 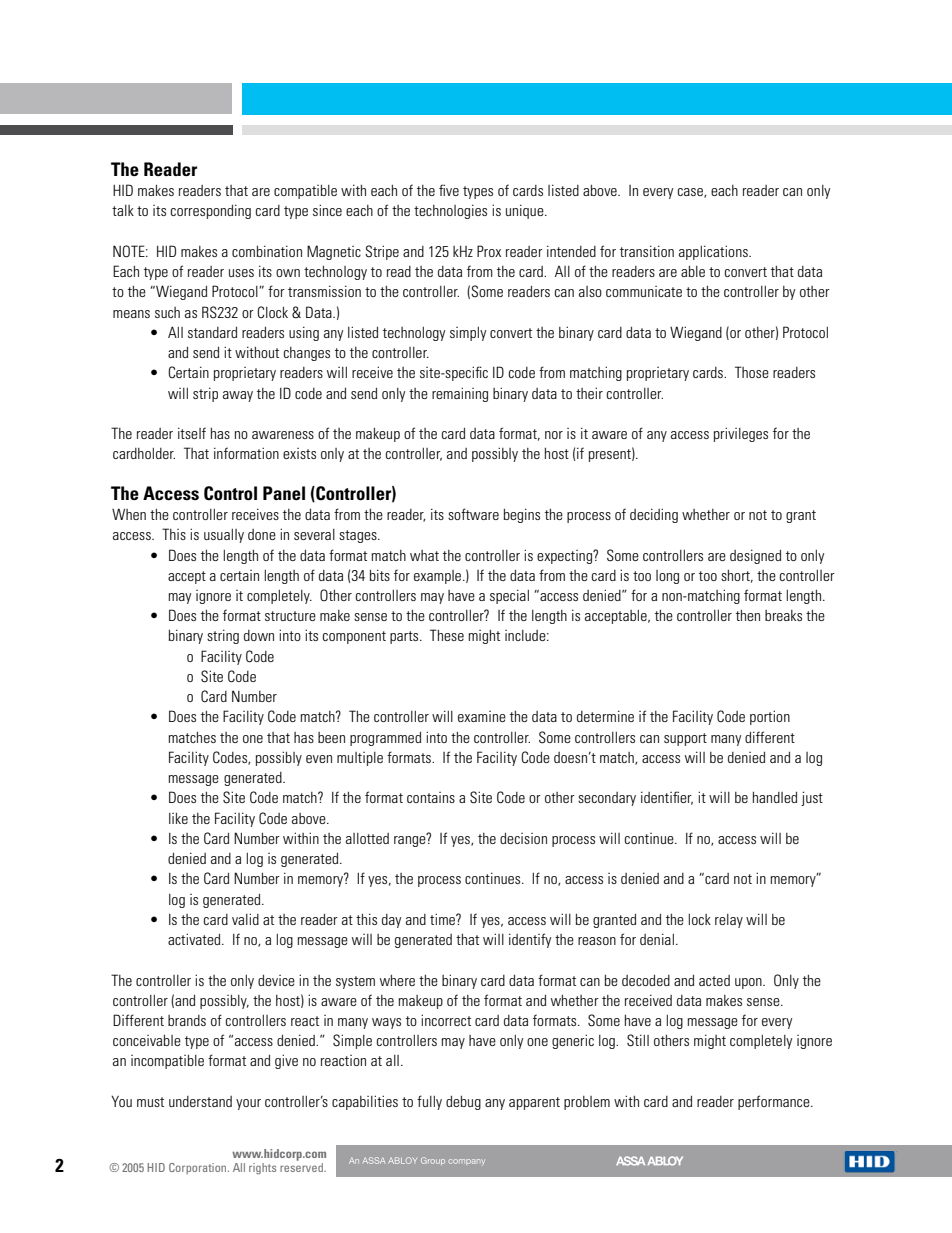 I want to click on corresponding, so click(x=211, y=211).
